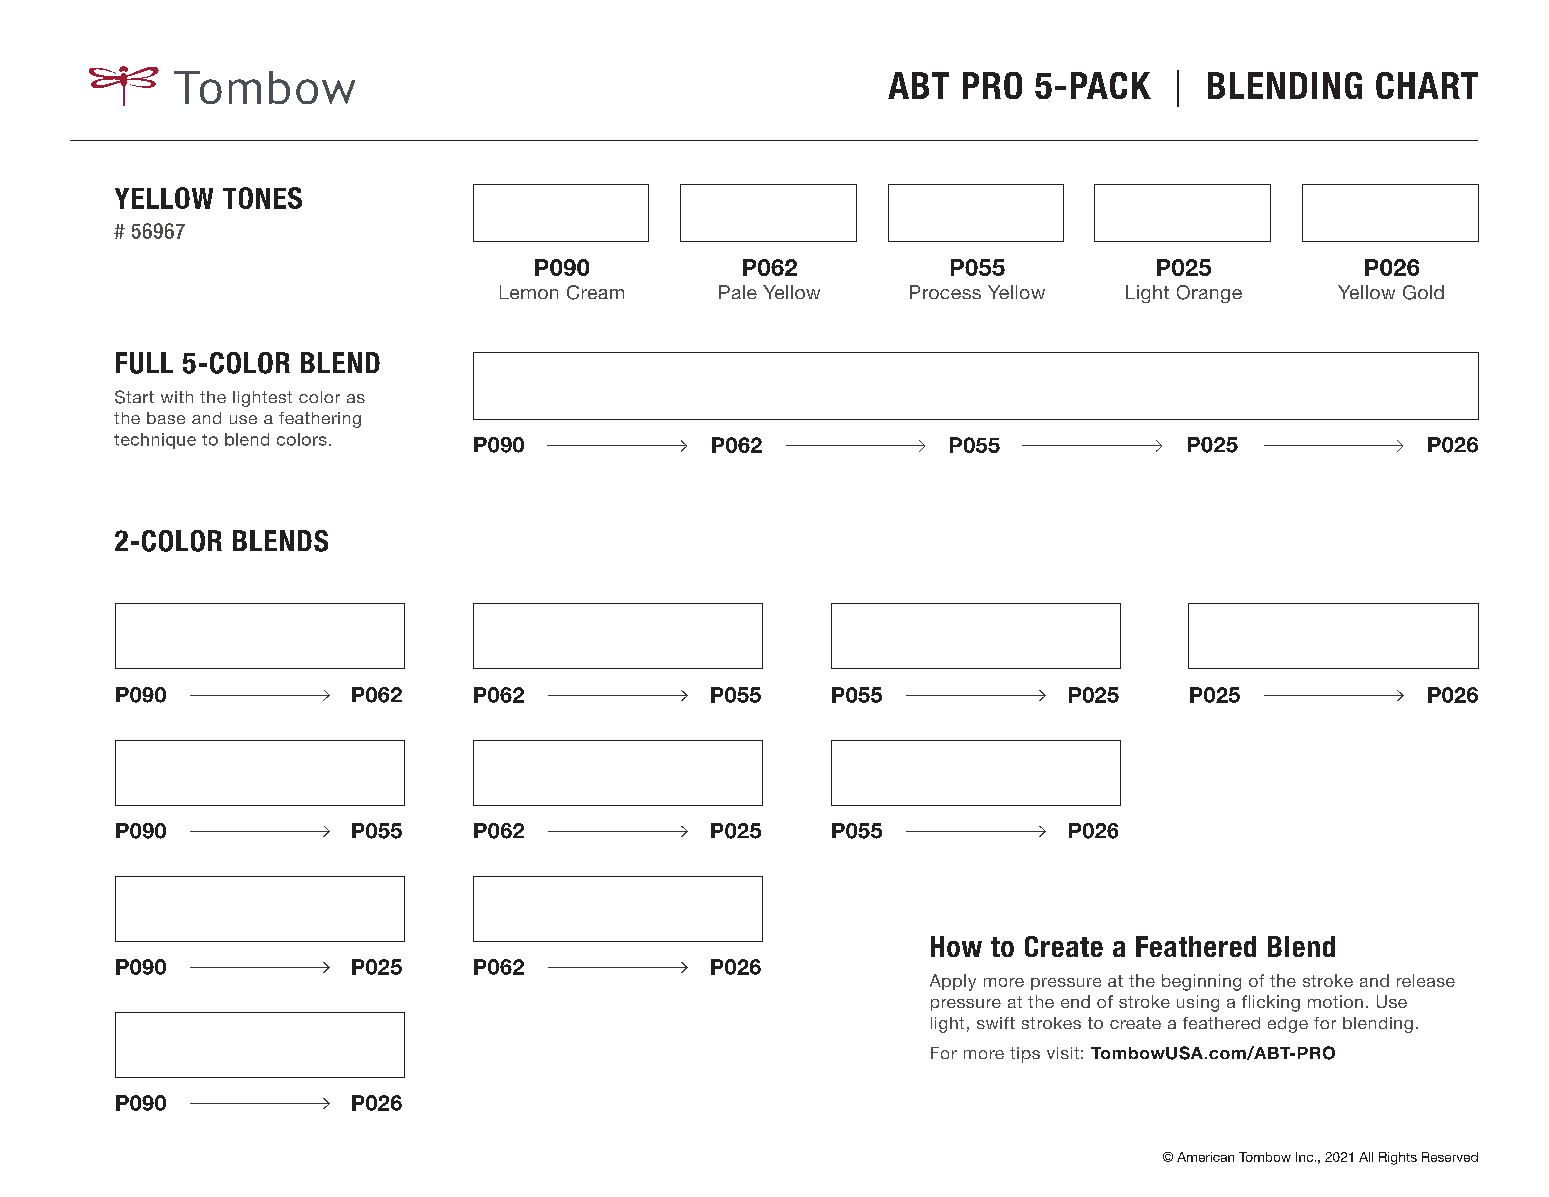 The width and height of the screenshot is (1549, 1197). What do you see at coordinates (1427, 85) in the screenshot?
I see `CHART` at bounding box center [1427, 85].
